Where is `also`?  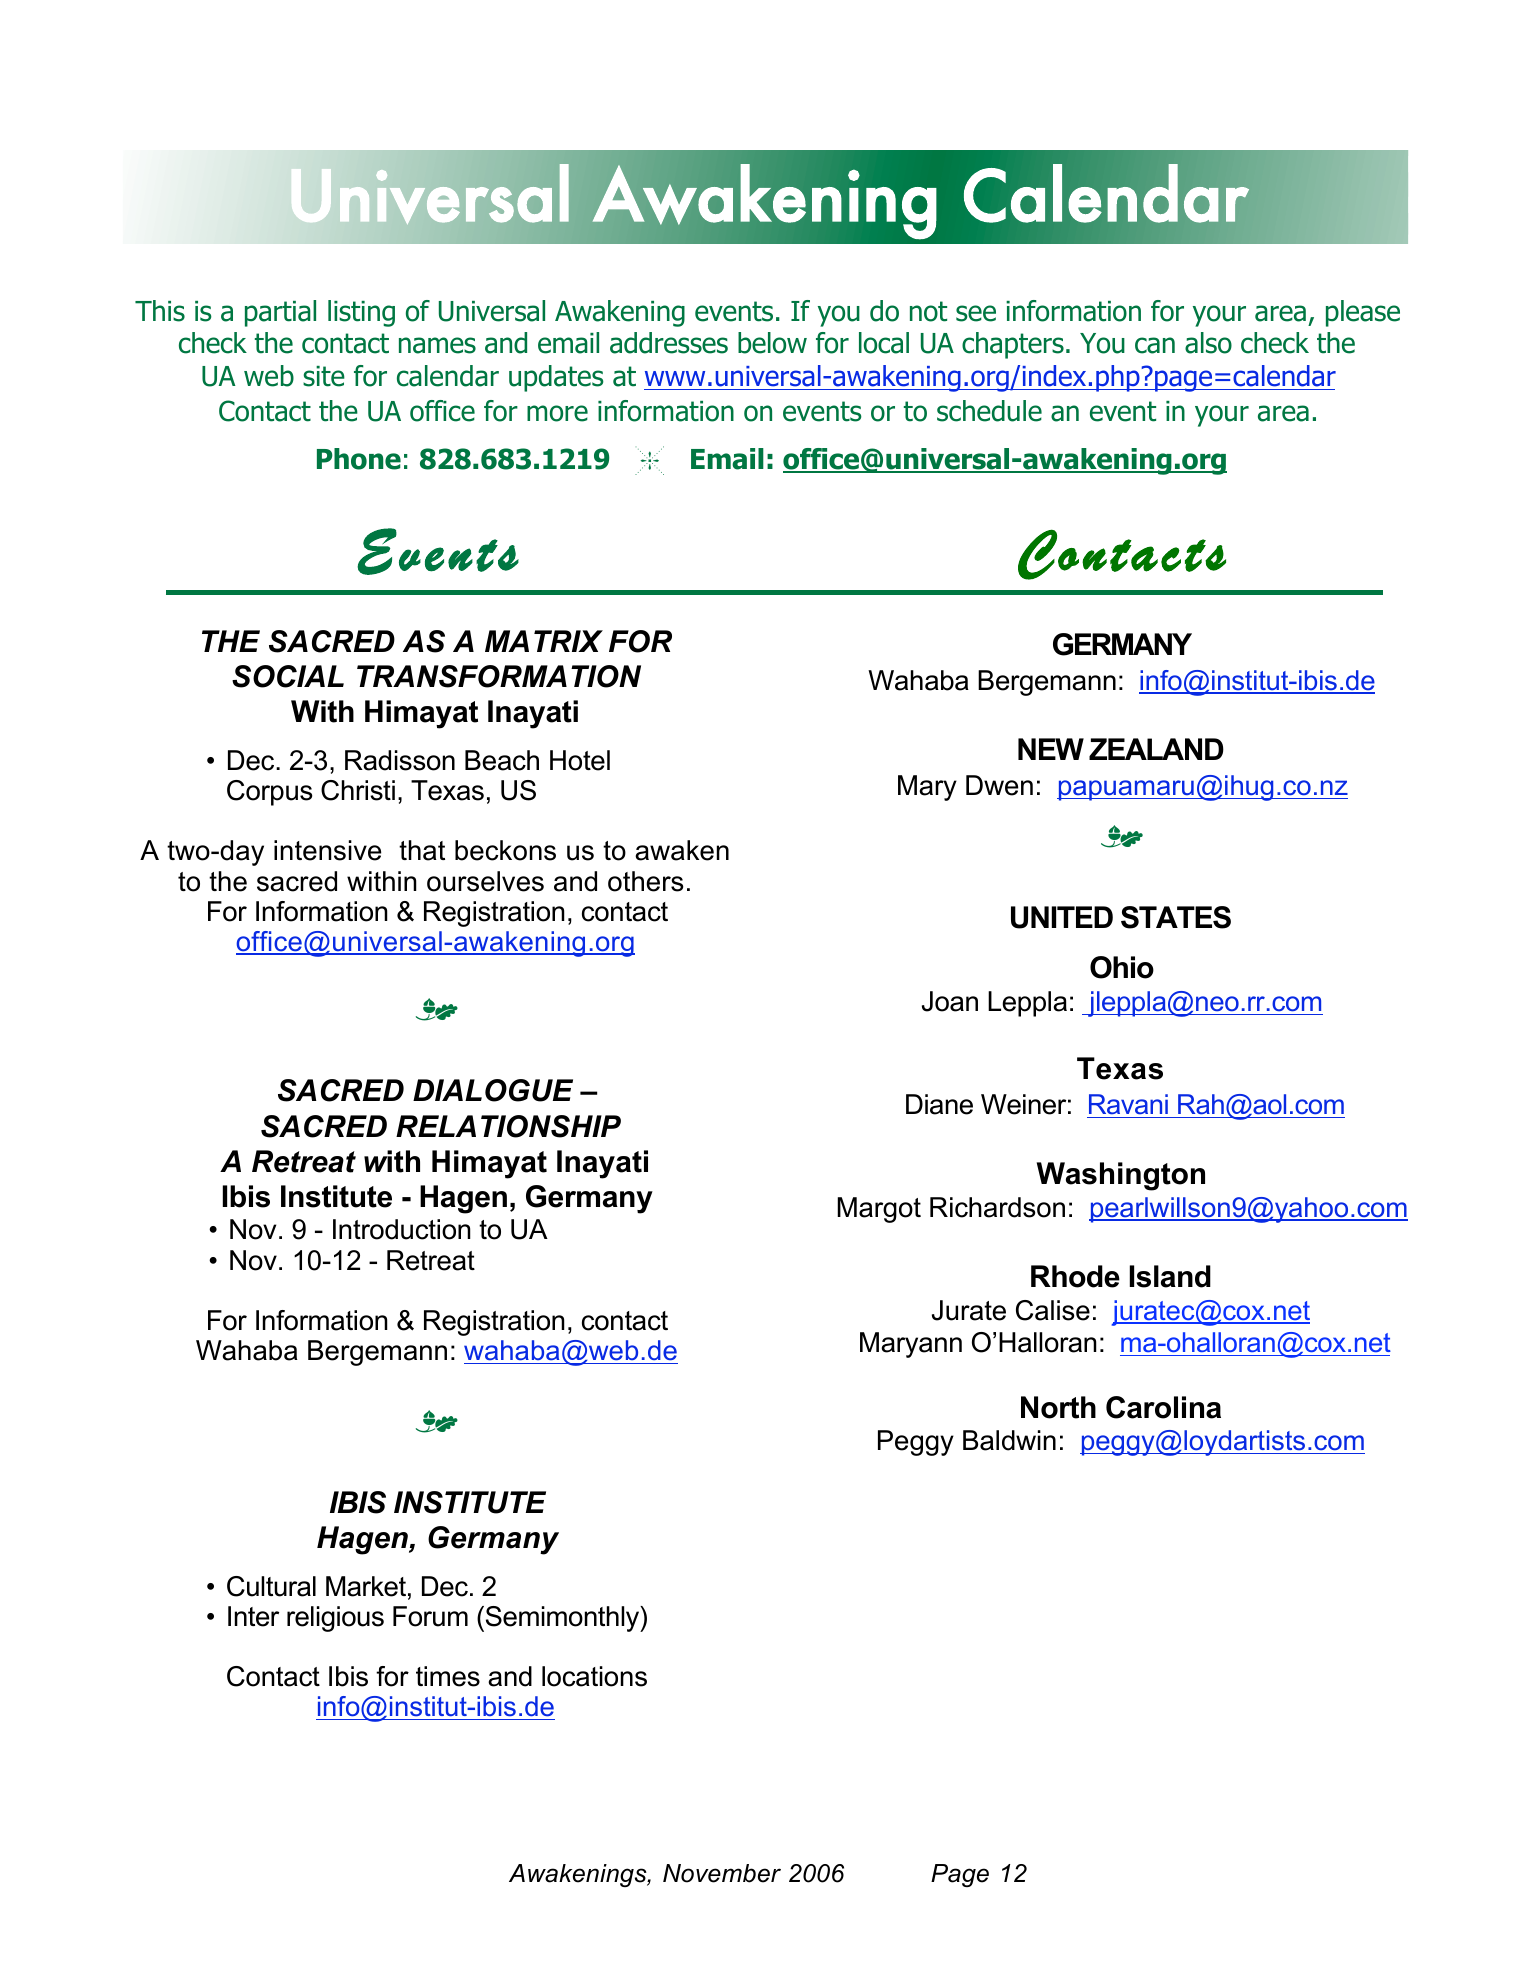
also is located at coordinates (1208, 343).
